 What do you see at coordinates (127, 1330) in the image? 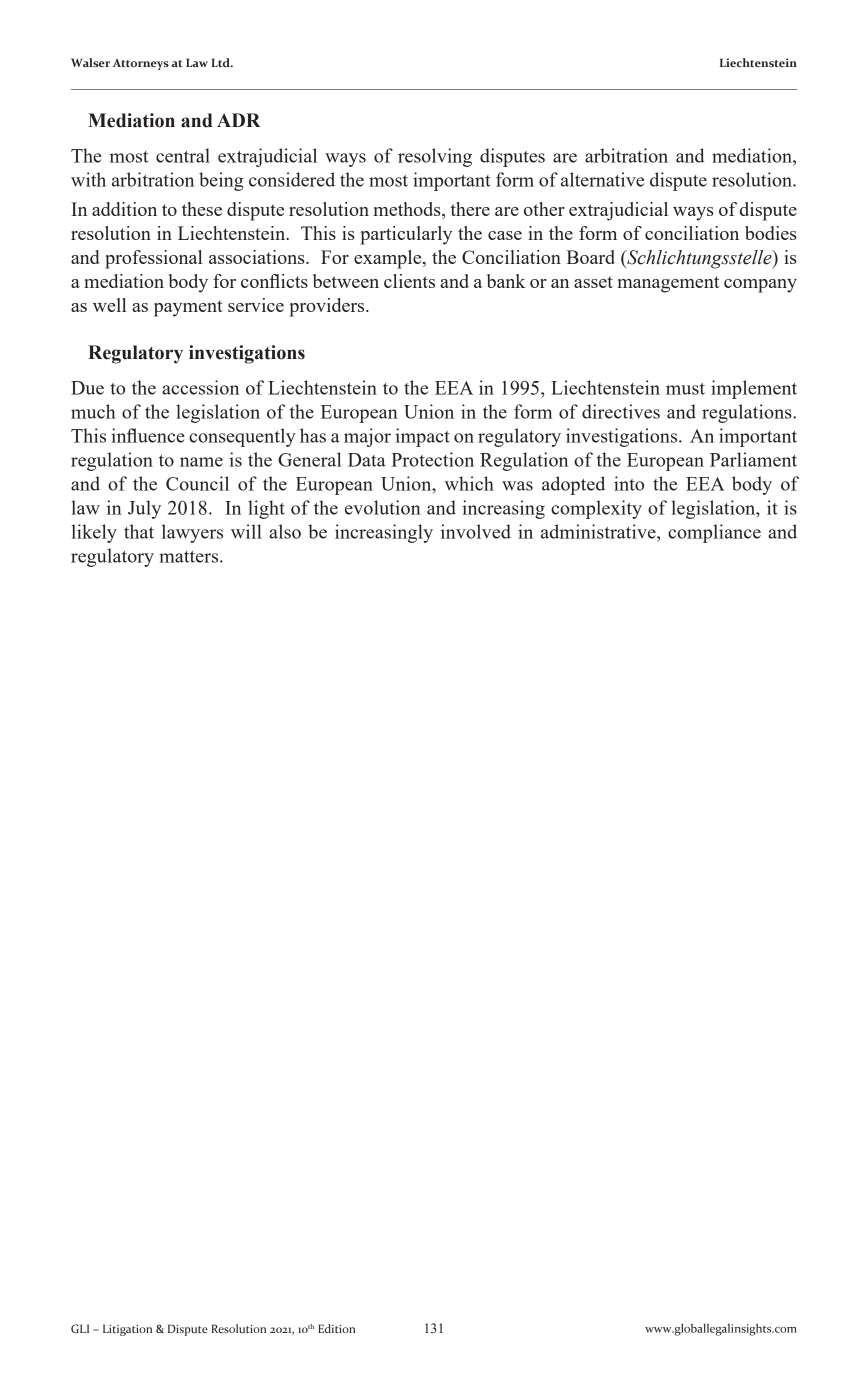
I see `Litigation` at bounding box center [127, 1330].
